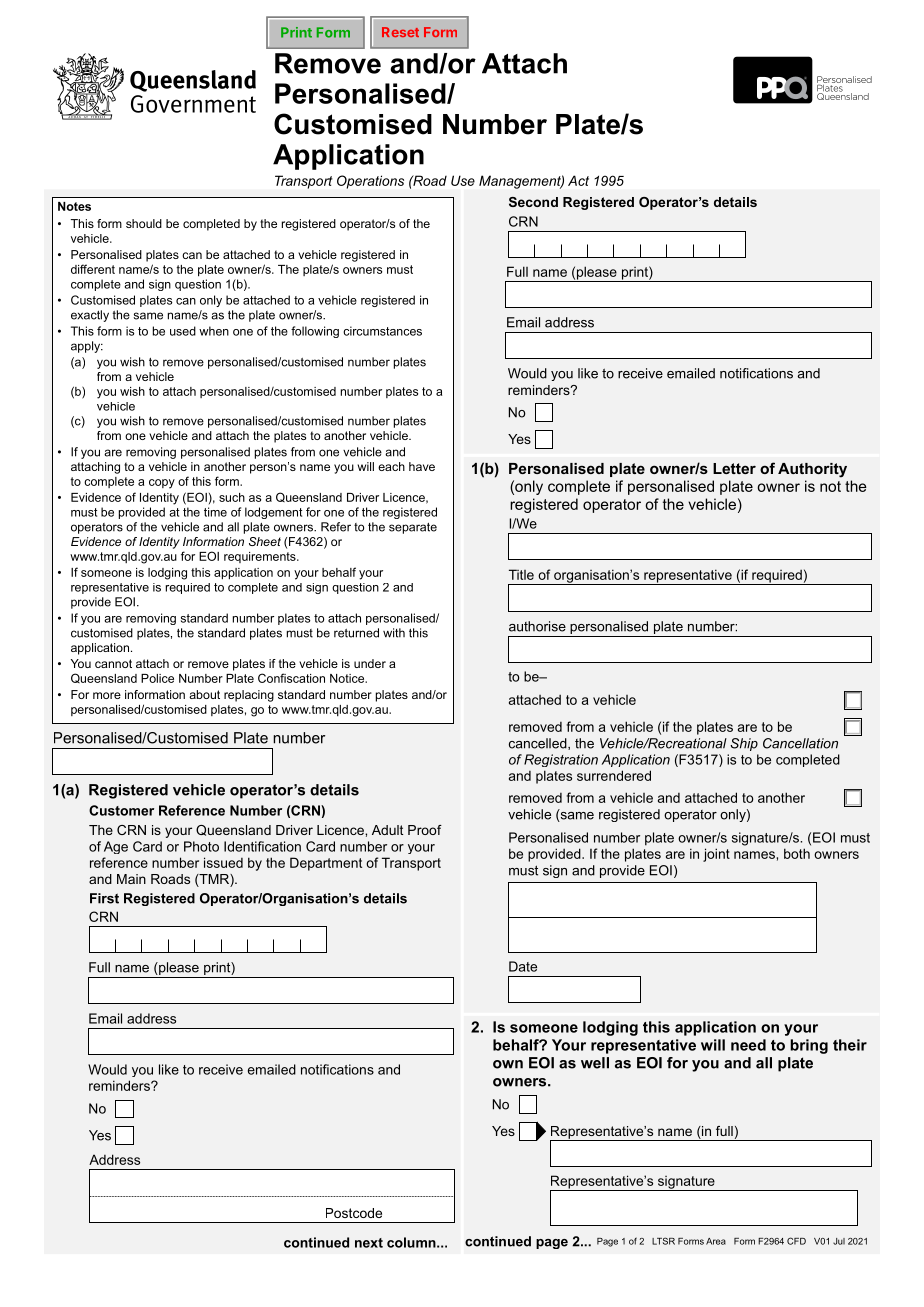 Image resolution: width=924 pixels, height=1307 pixels. What do you see at coordinates (533, 202) in the screenshot?
I see `Second` at bounding box center [533, 202].
